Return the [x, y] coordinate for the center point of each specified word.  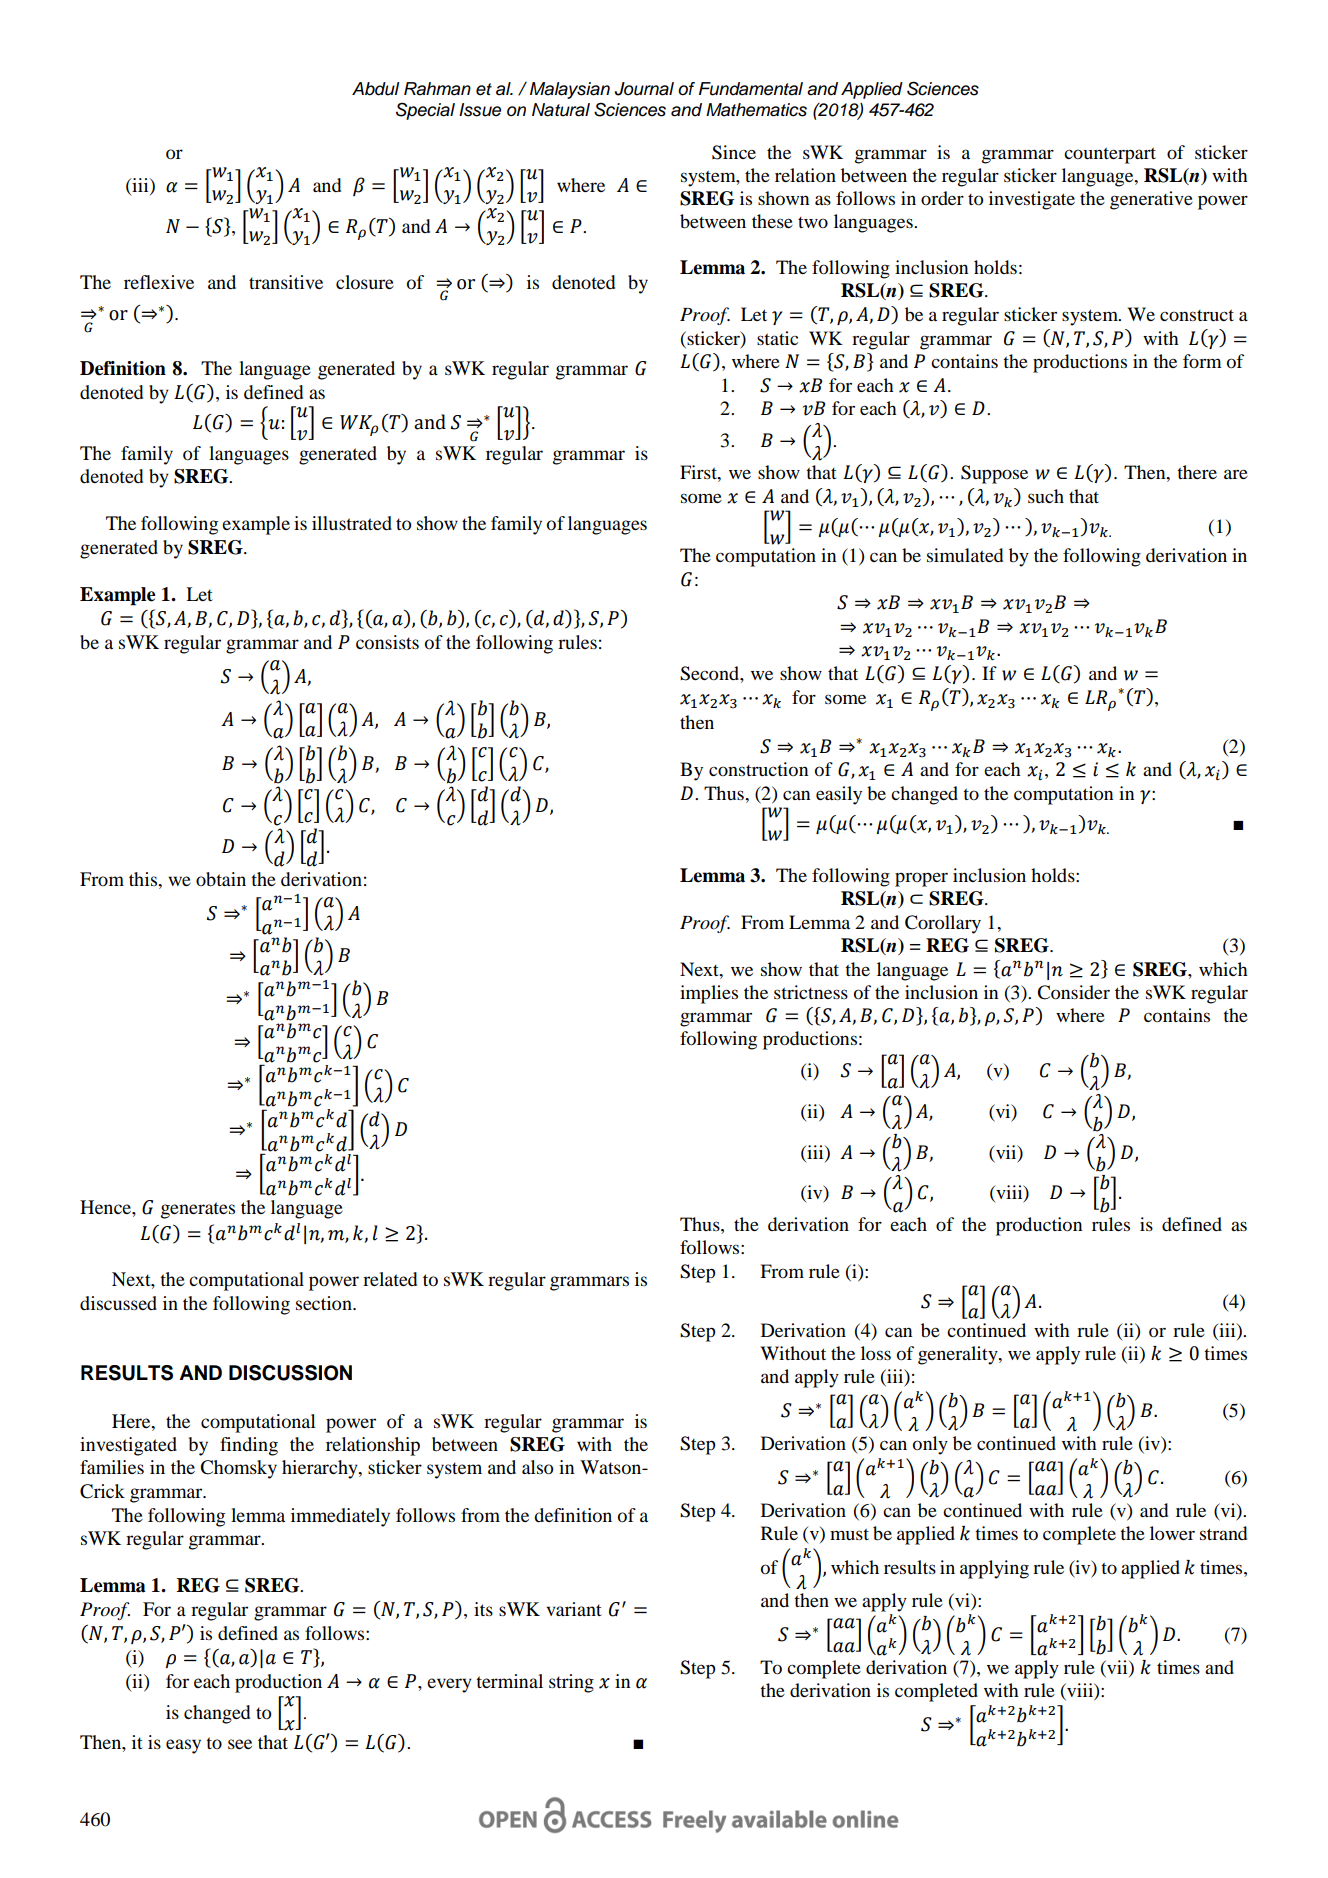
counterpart [1110, 156]
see [240, 1744]
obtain [221, 879]
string [571, 1683]
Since [734, 152]
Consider [1073, 992]
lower [1172, 1533]
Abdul [375, 89]
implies [709, 994]
